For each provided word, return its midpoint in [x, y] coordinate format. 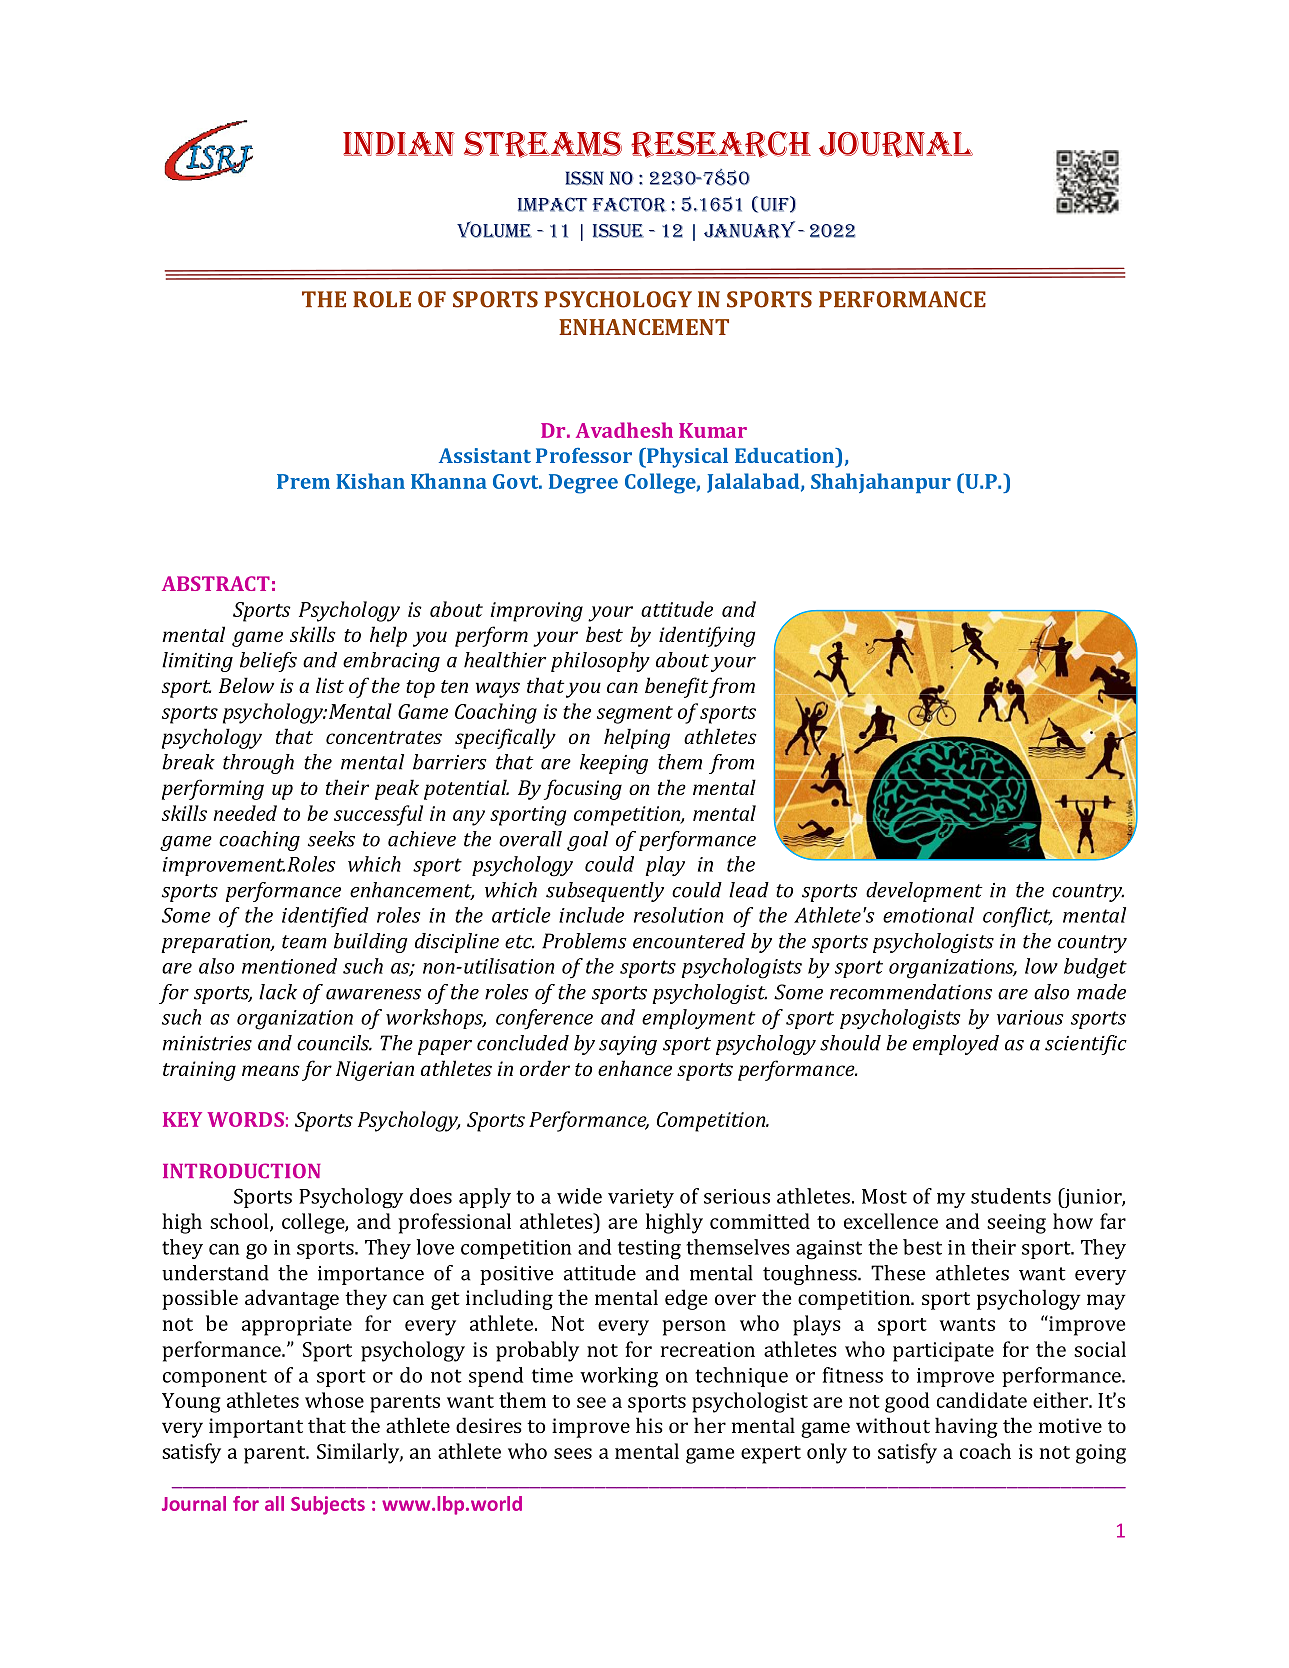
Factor [629, 204]
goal [587, 841]
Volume [494, 229]
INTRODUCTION [242, 1171]
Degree [583, 484]
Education [785, 455]
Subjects [328, 1505]
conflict [1018, 917]
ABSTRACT [216, 583]
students [1011, 1196]
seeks [331, 839]
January [749, 230]
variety [641, 1198]
